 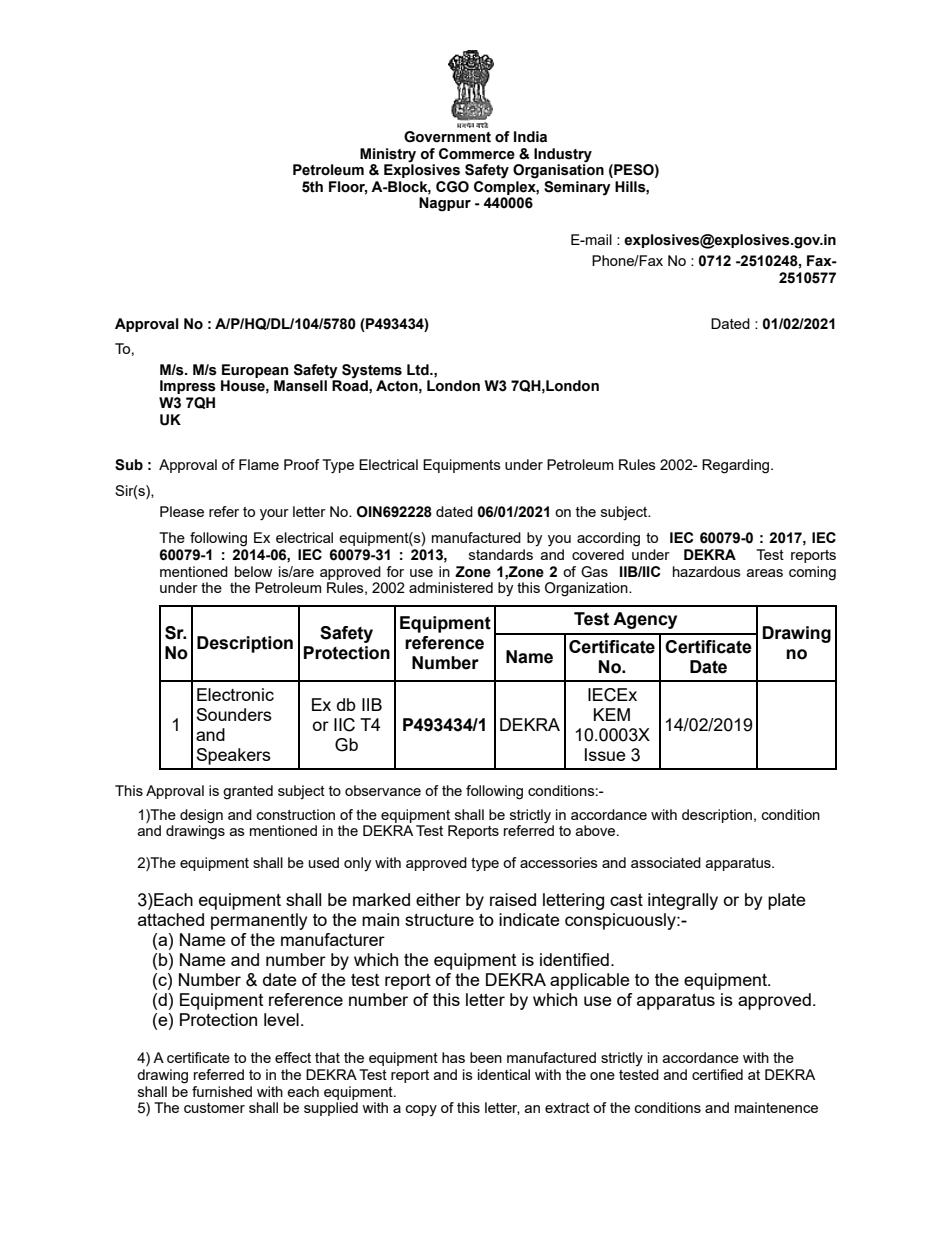 What do you see at coordinates (477, 154) in the page?
I see `Commerce` at bounding box center [477, 154].
